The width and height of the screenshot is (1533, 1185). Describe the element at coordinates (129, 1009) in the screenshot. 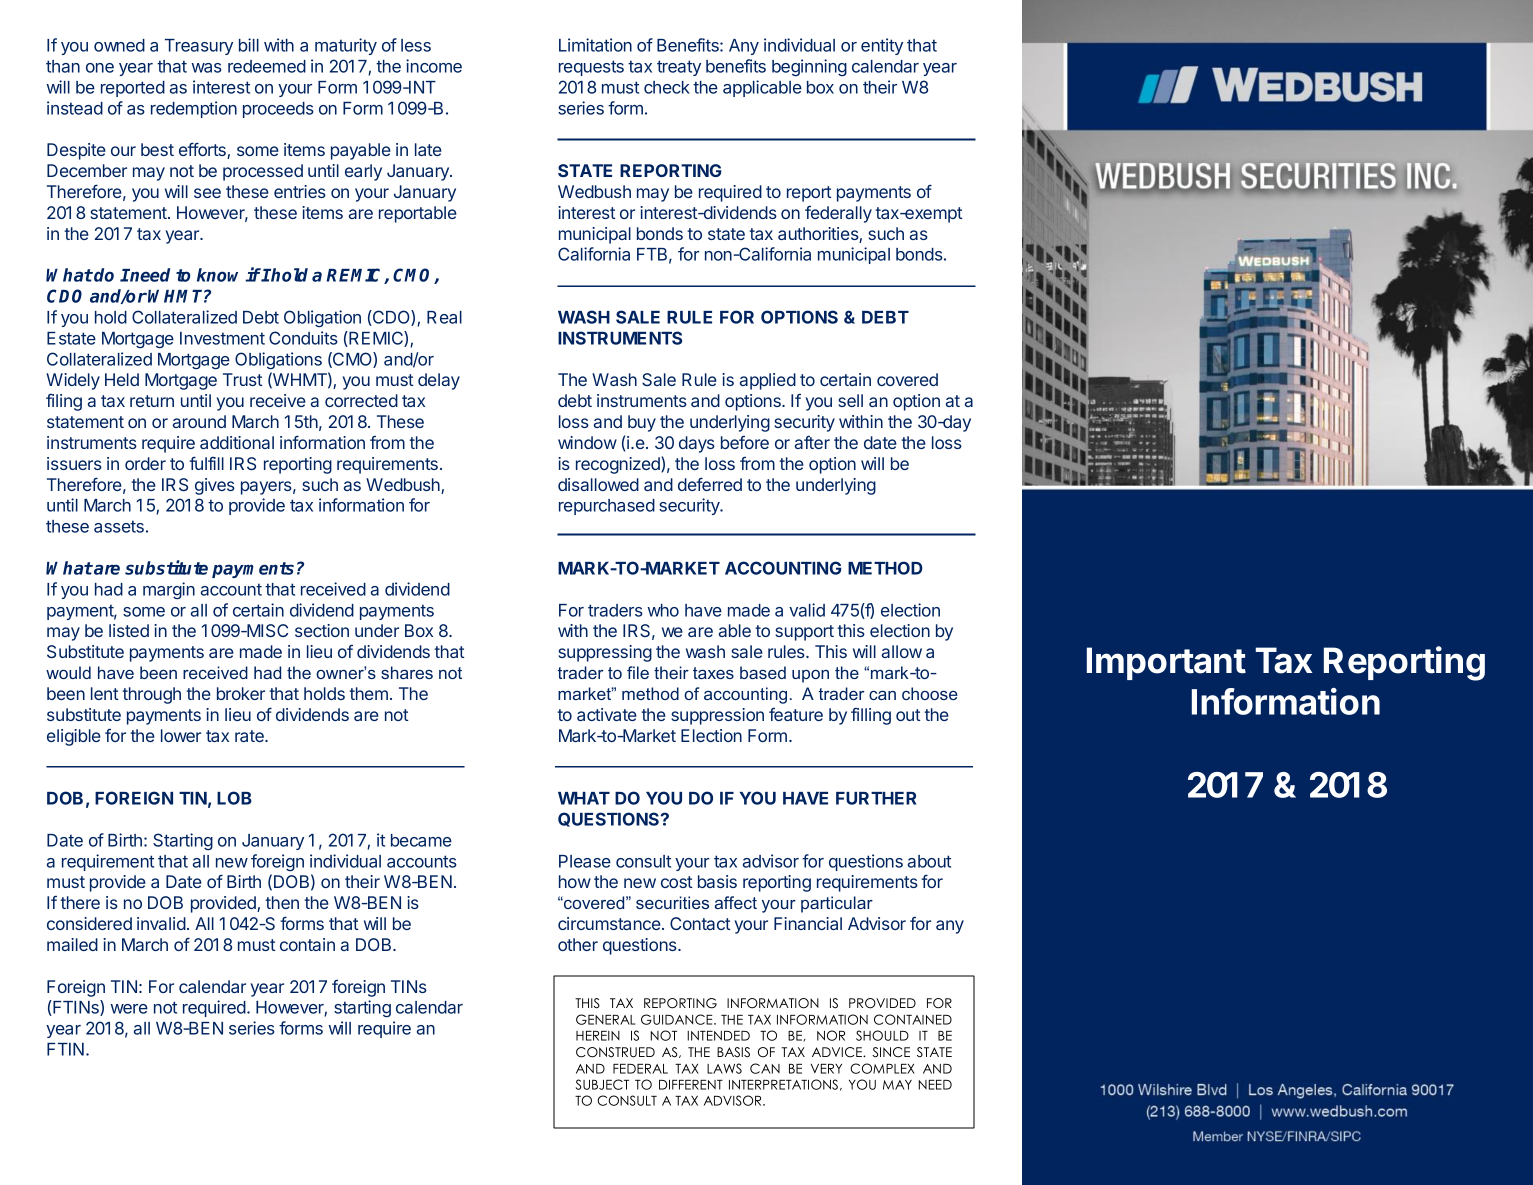

I see `were` at that location.
